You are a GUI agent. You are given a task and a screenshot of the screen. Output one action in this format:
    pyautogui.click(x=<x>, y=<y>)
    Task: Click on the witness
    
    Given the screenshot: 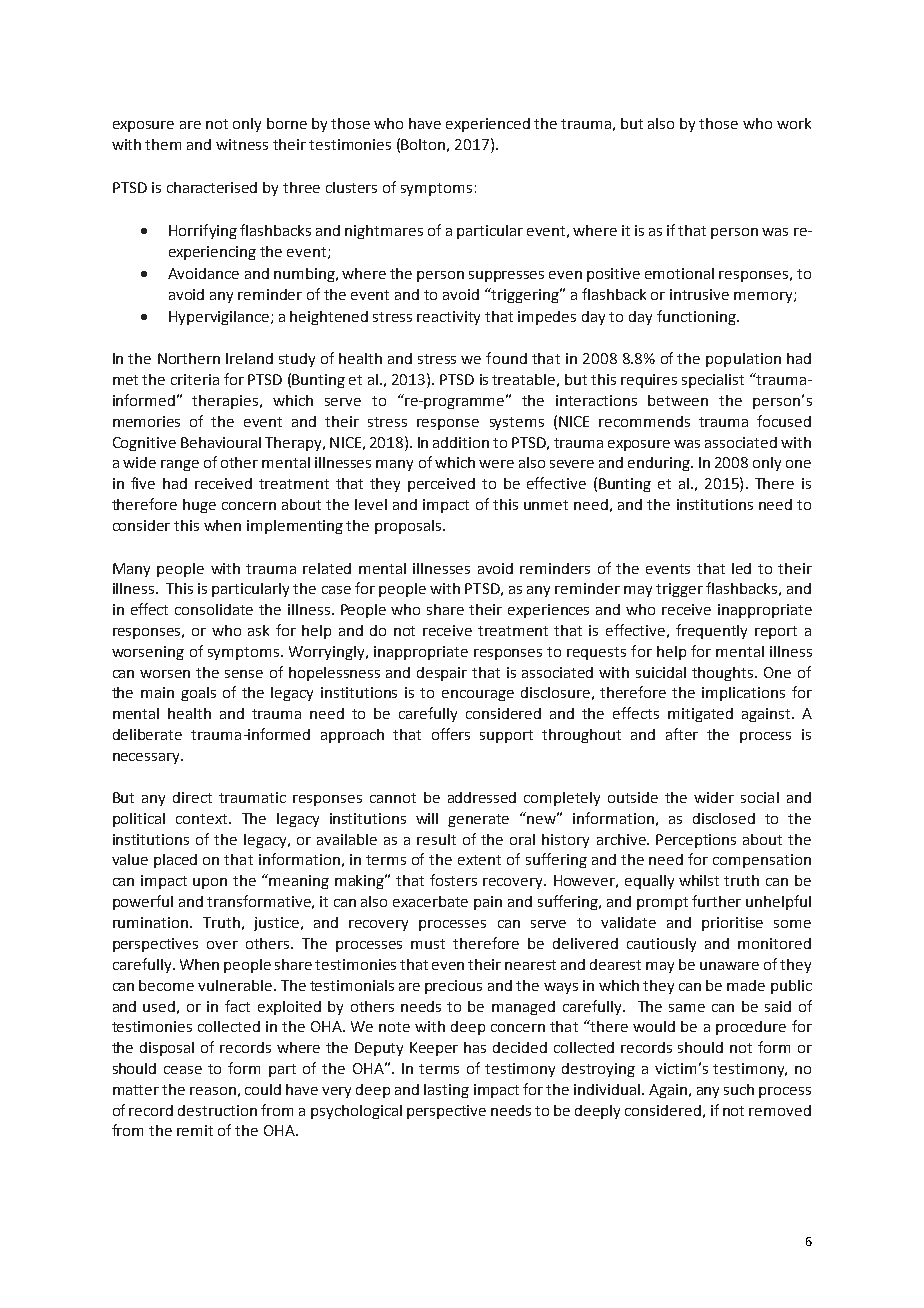 What is the action you would take?
    pyautogui.click(x=242, y=144)
